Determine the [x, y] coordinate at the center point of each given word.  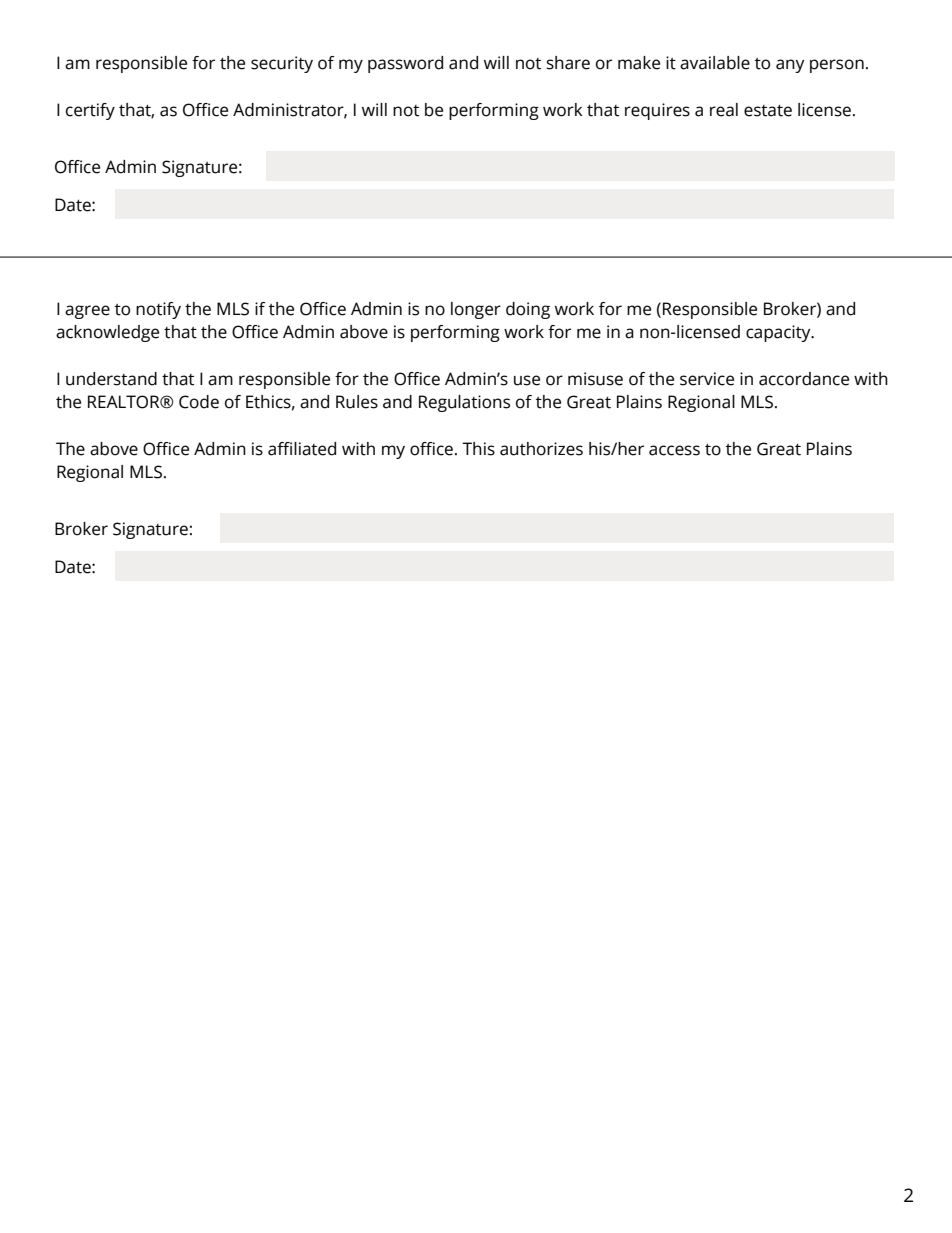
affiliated [302, 449]
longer [476, 310]
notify [158, 310]
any [790, 66]
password [405, 64]
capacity [779, 333]
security [282, 64]
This [478, 449]
